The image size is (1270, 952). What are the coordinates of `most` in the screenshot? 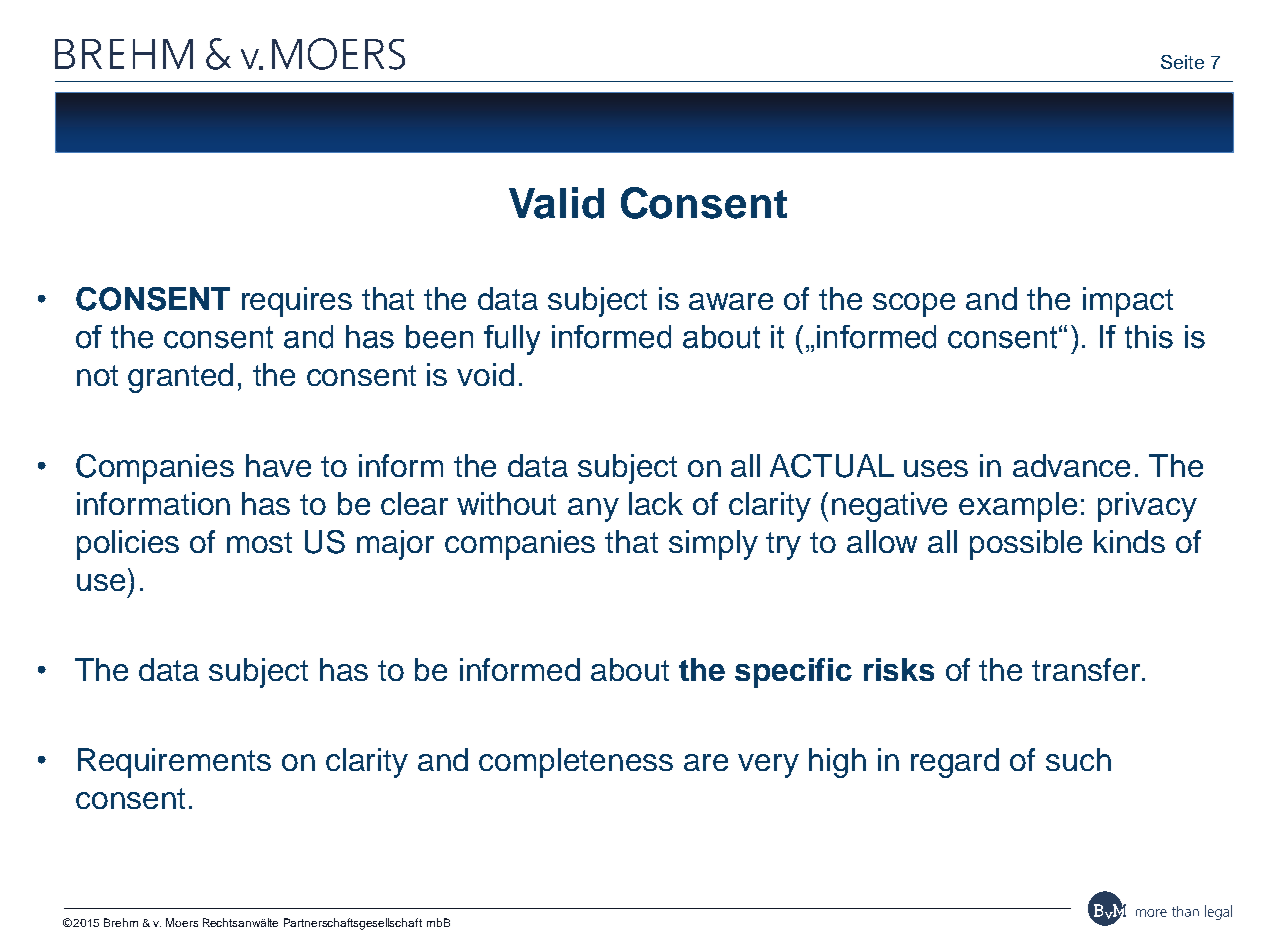 It's located at (259, 542).
